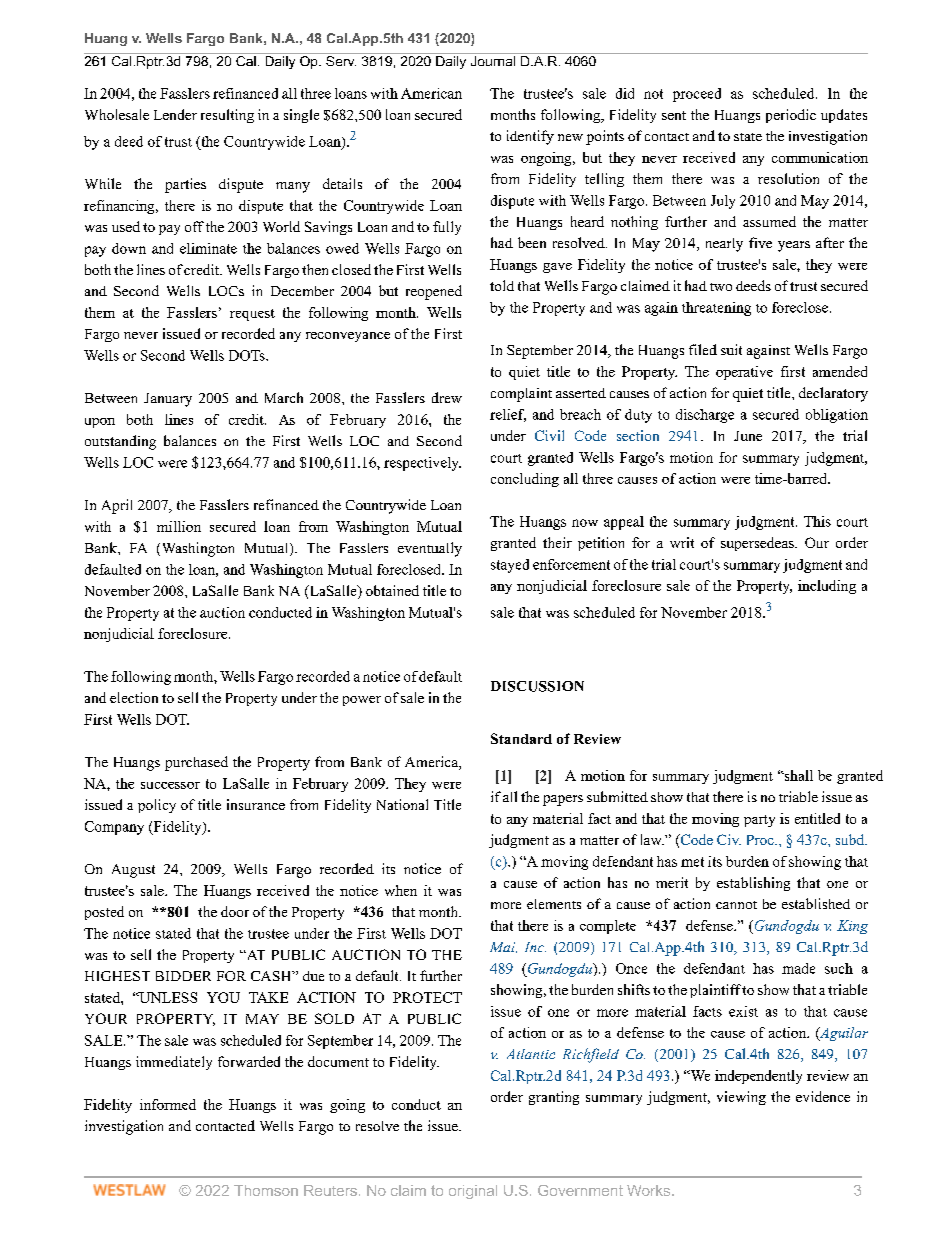 Image resolution: width=952 pixels, height=1233 pixels. I want to click on shall, so click(797, 775).
